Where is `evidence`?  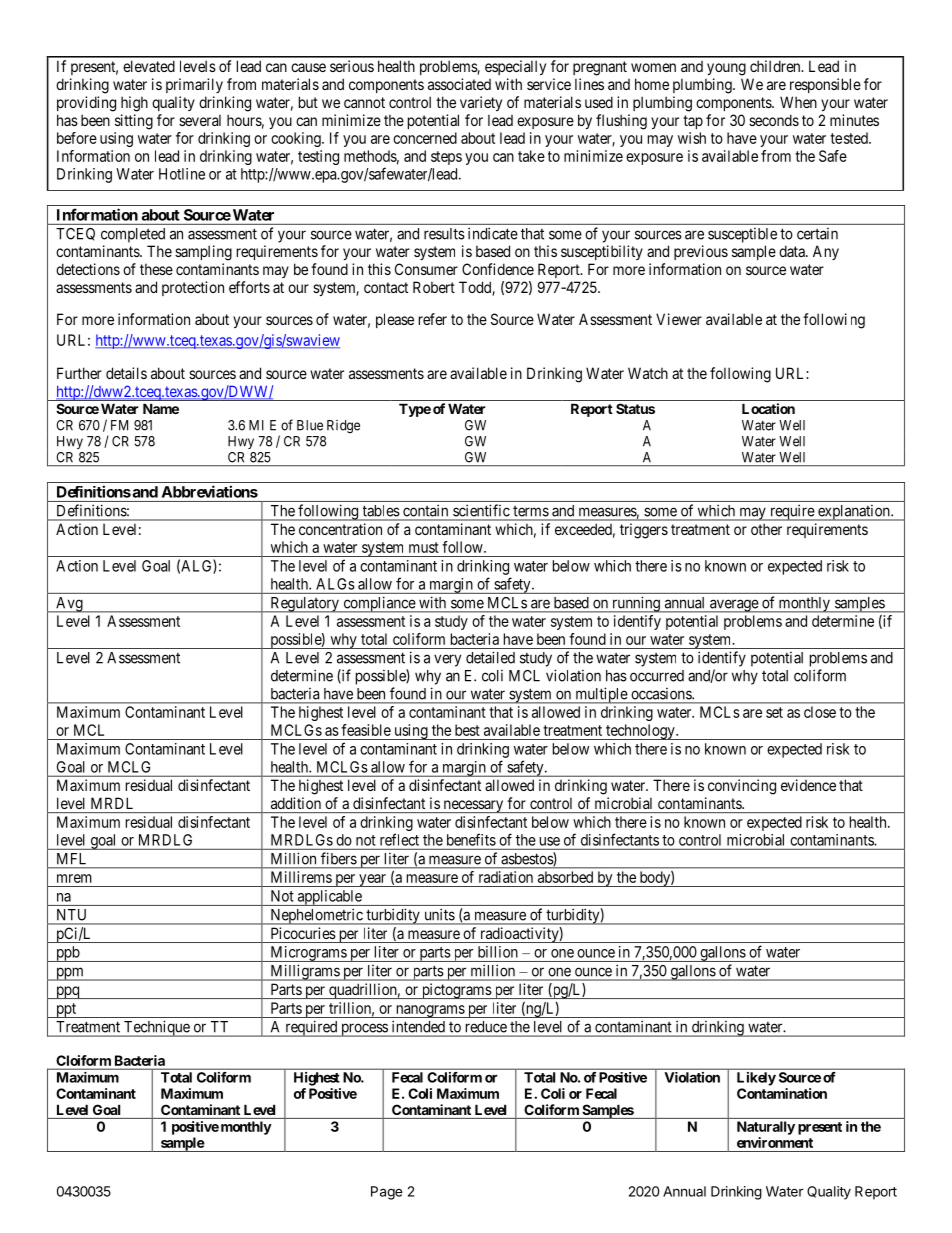
evidence is located at coordinates (808, 785).
